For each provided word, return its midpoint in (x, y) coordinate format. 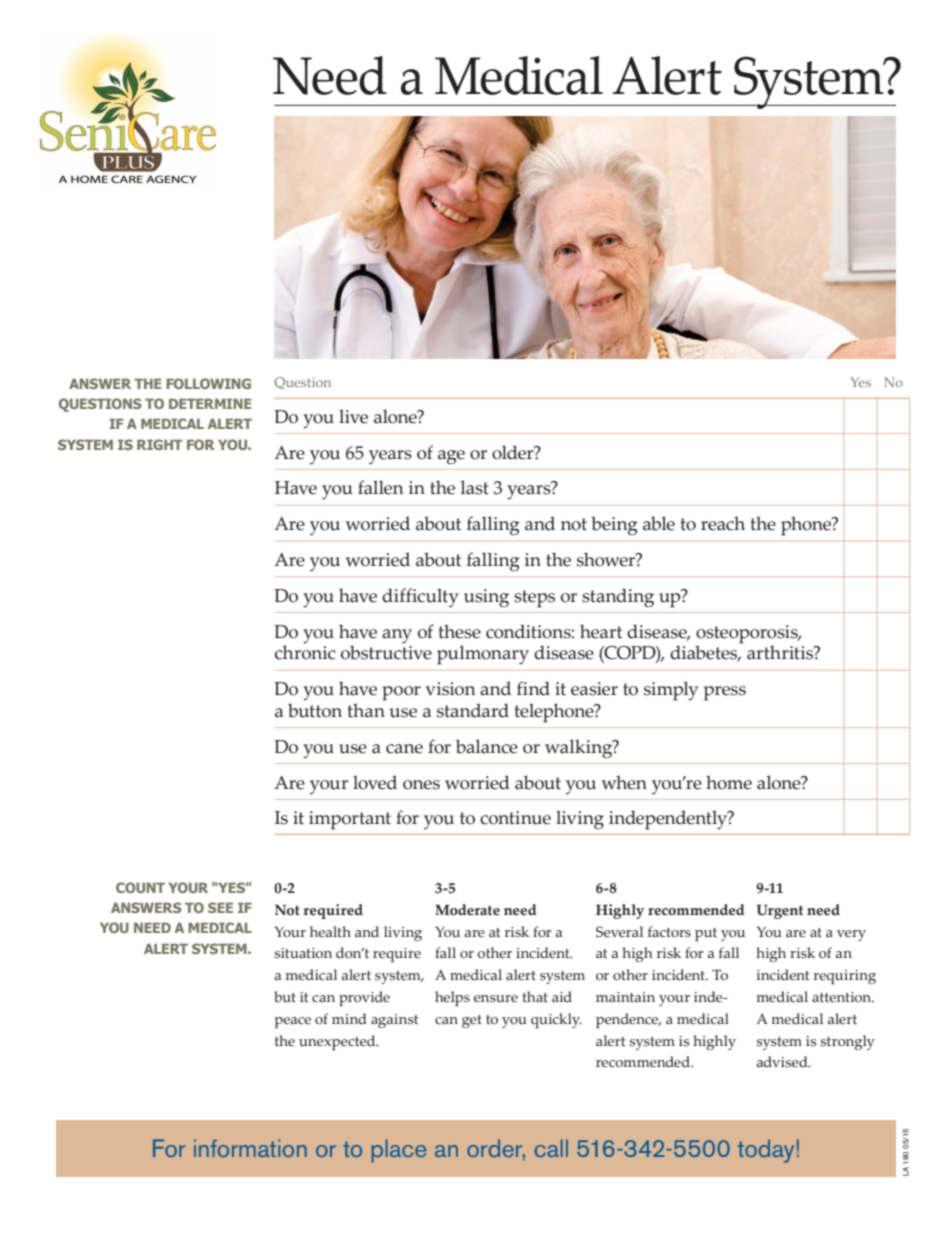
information (250, 1148)
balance (487, 746)
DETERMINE (210, 403)
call (551, 1148)
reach (723, 523)
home (729, 782)
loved (375, 782)
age (451, 457)
